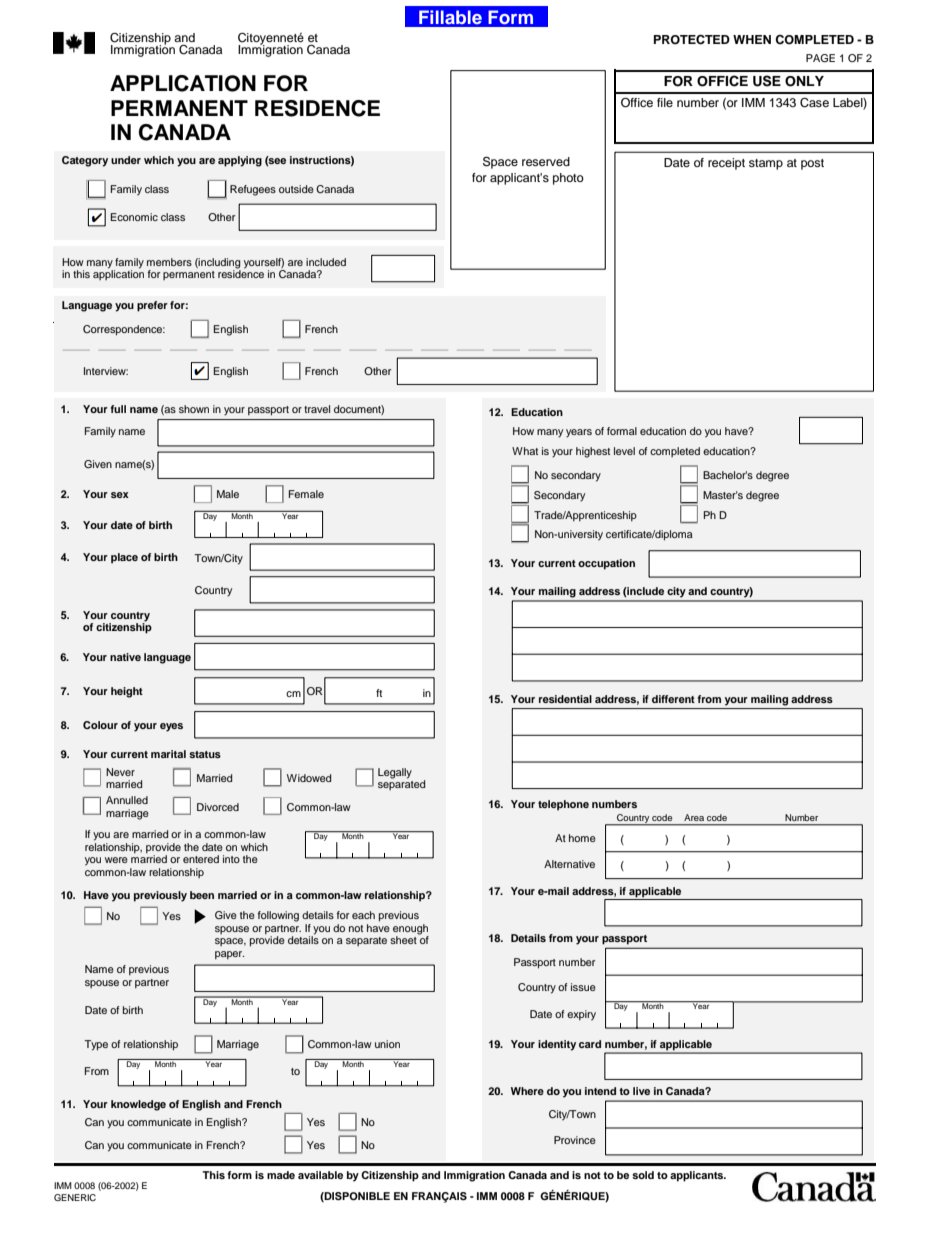 This document has width=952, height=1233. I want to click on shown, so click(194, 409).
